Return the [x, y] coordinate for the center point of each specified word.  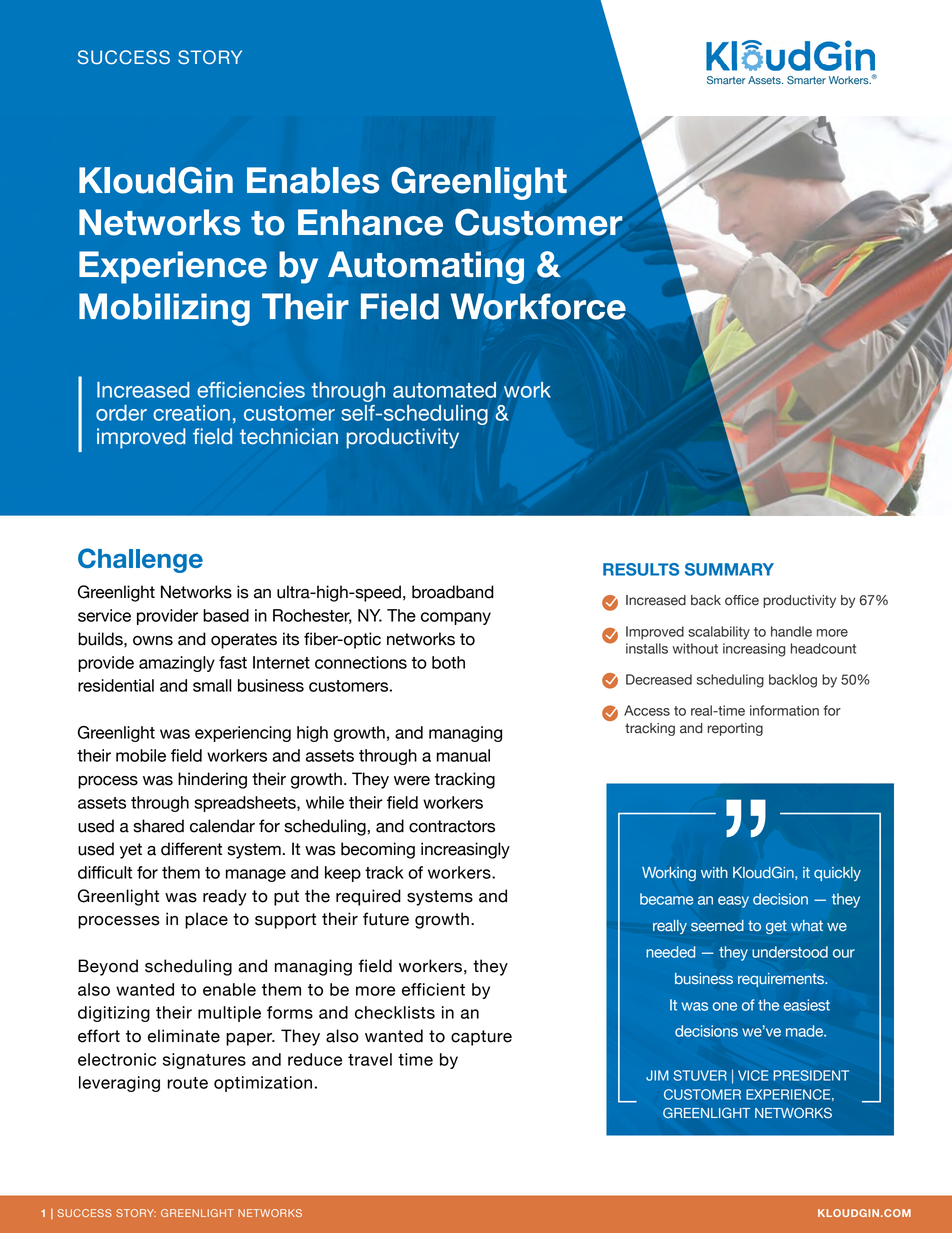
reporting [735, 729]
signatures [204, 1061]
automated [444, 390]
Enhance [370, 222]
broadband [453, 592]
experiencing [243, 734]
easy [733, 902]
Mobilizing [164, 309]
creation [191, 413]
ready [225, 897]
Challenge [140, 560]
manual [463, 755]
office [742, 600]
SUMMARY [729, 569]
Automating [426, 267]
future [386, 919]
